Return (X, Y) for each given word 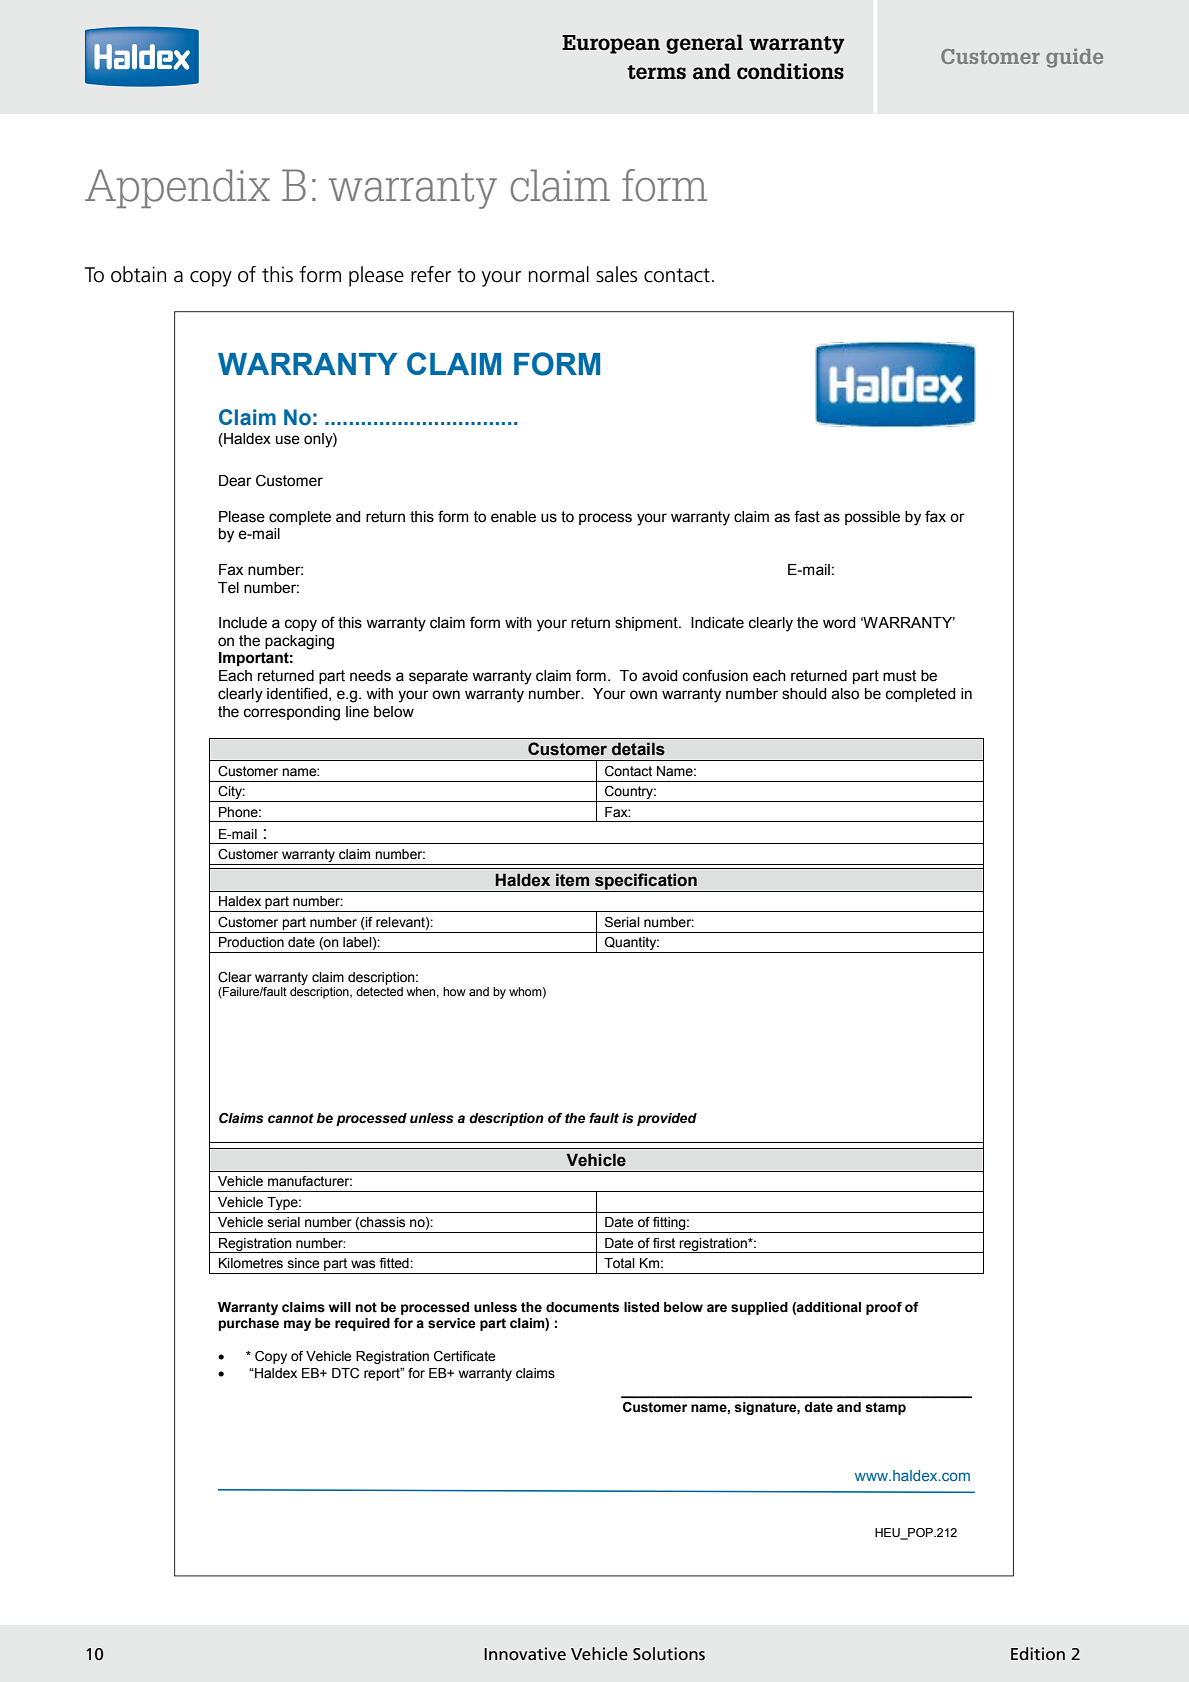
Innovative (525, 1653)
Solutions (669, 1653)
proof (884, 1308)
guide (1074, 58)
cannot (291, 1118)
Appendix (177, 188)
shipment (647, 624)
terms (656, 72)
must (899, 676)
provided (667, 1119)
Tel (228, 588)
